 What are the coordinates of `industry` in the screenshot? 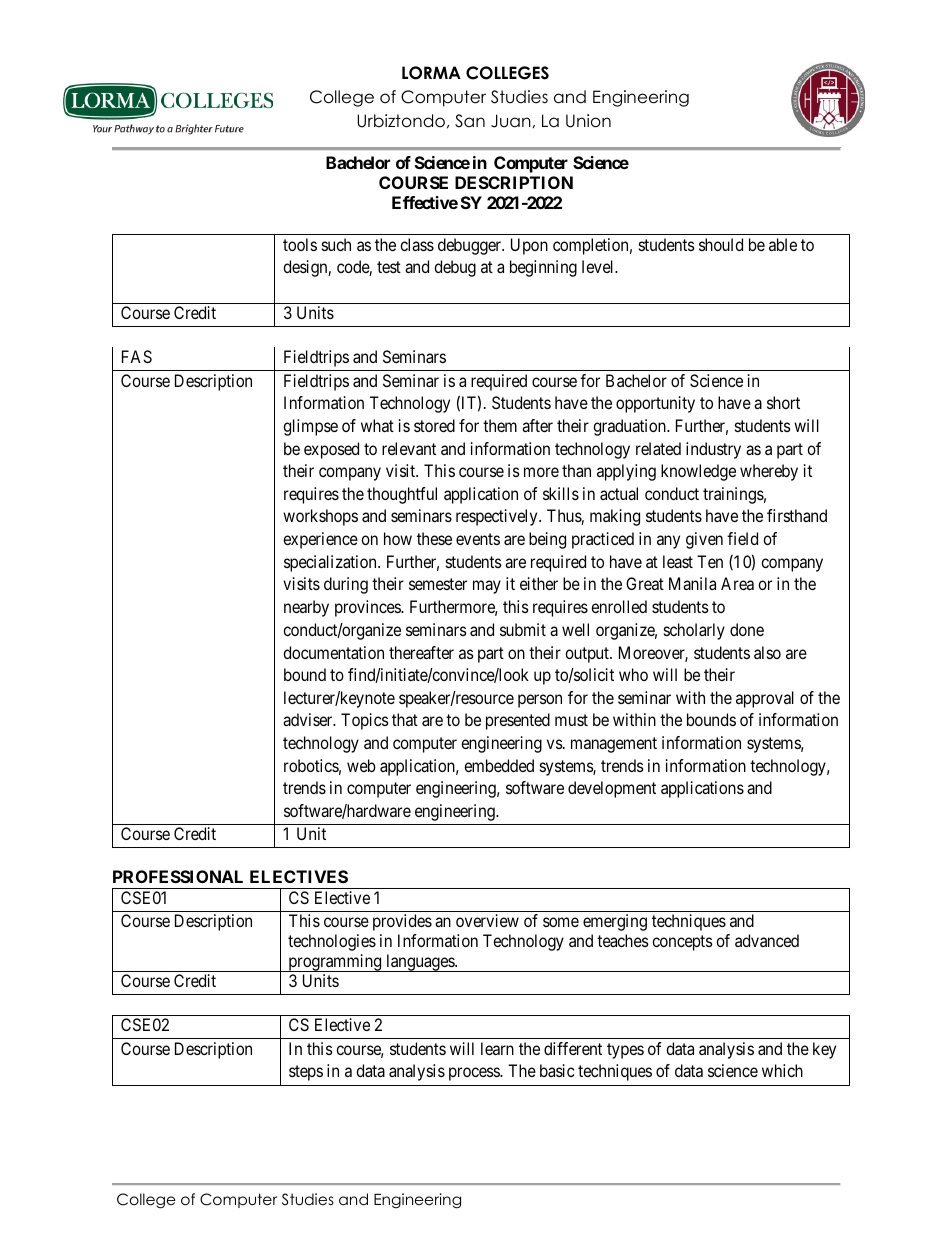 It's located at (713, 450).
